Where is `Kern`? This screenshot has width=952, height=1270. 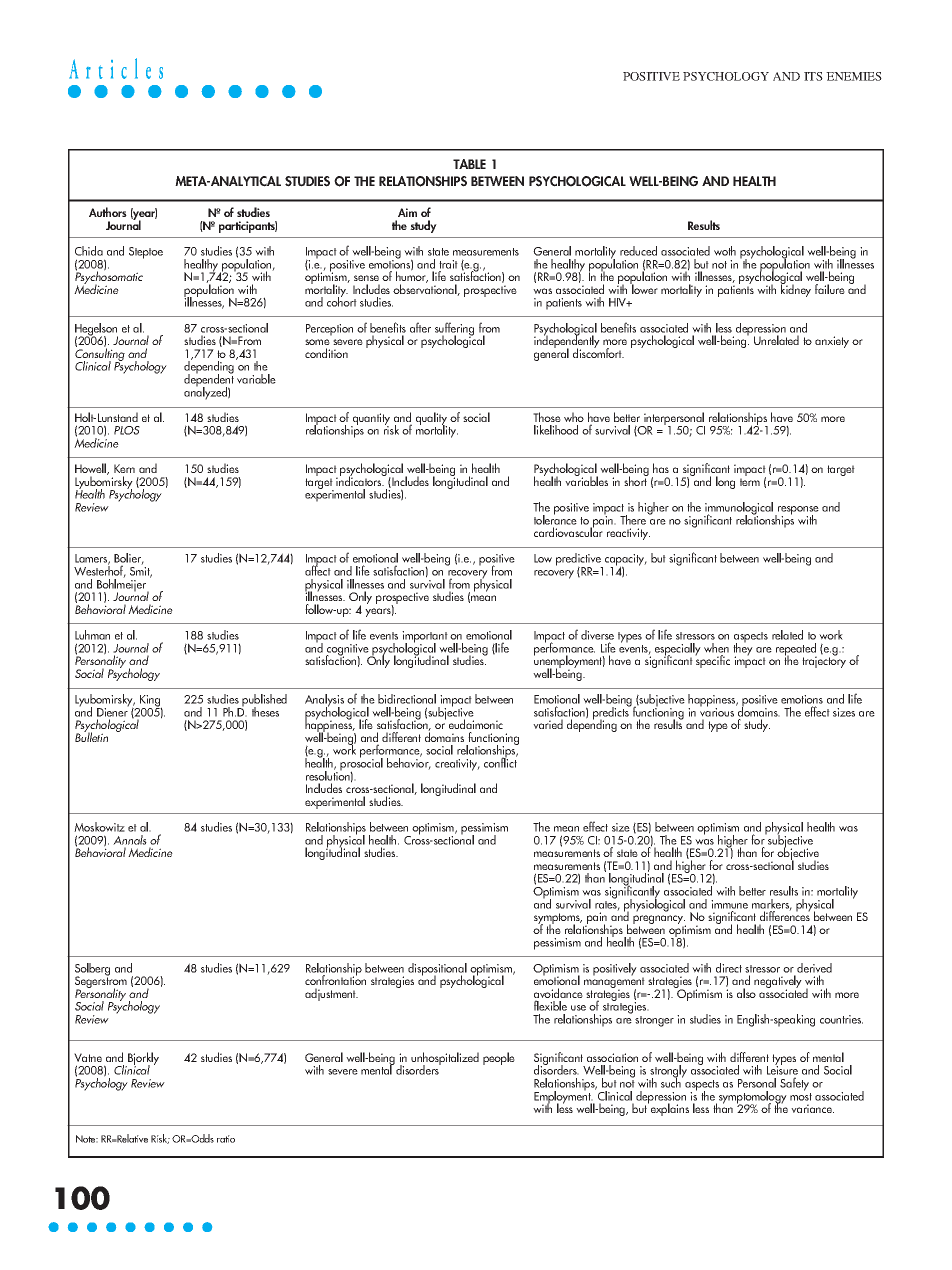 Kern is located at coordinates (124, 468).
